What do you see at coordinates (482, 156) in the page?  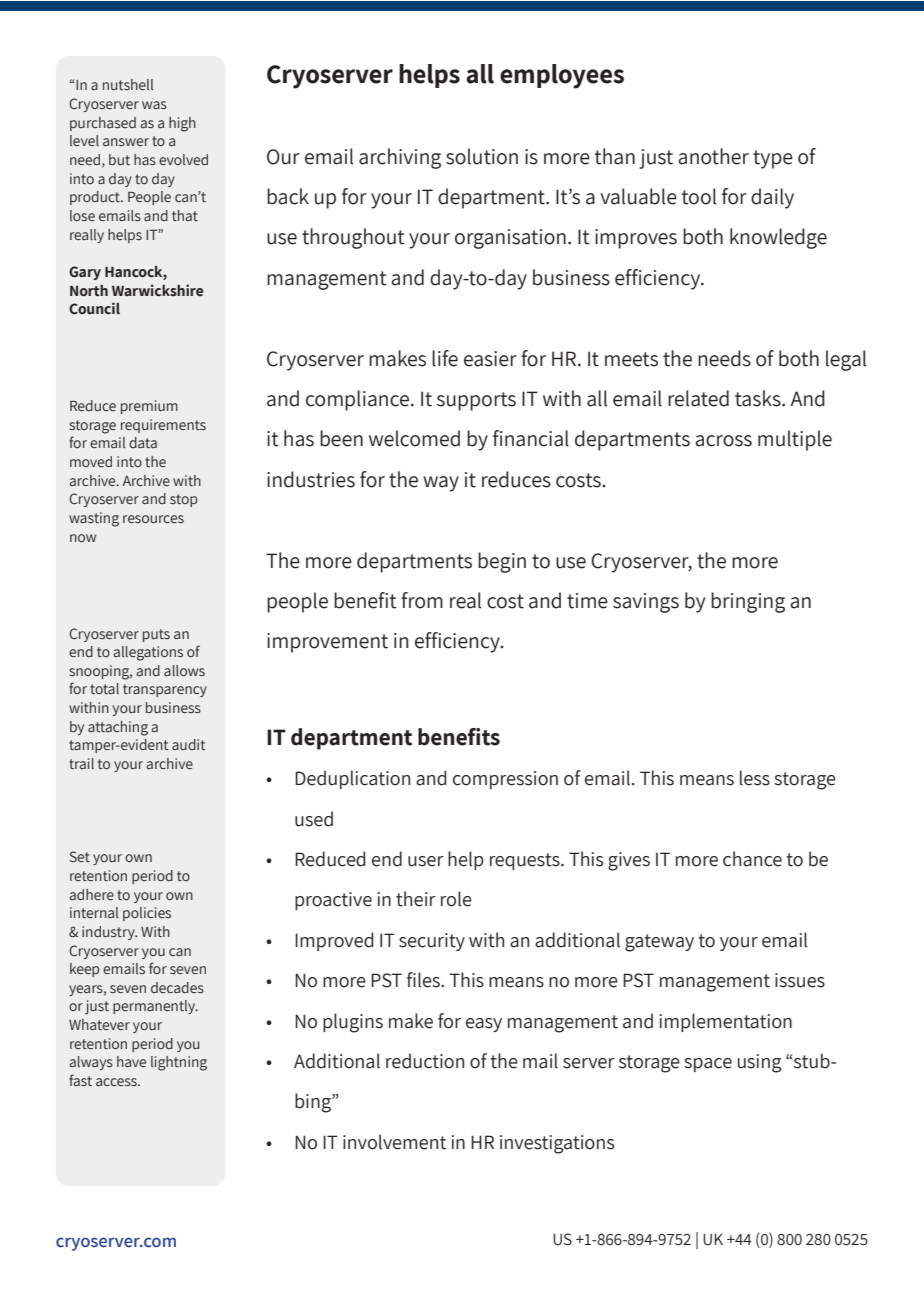 I see `solution` at bounding box center [482, 156].
